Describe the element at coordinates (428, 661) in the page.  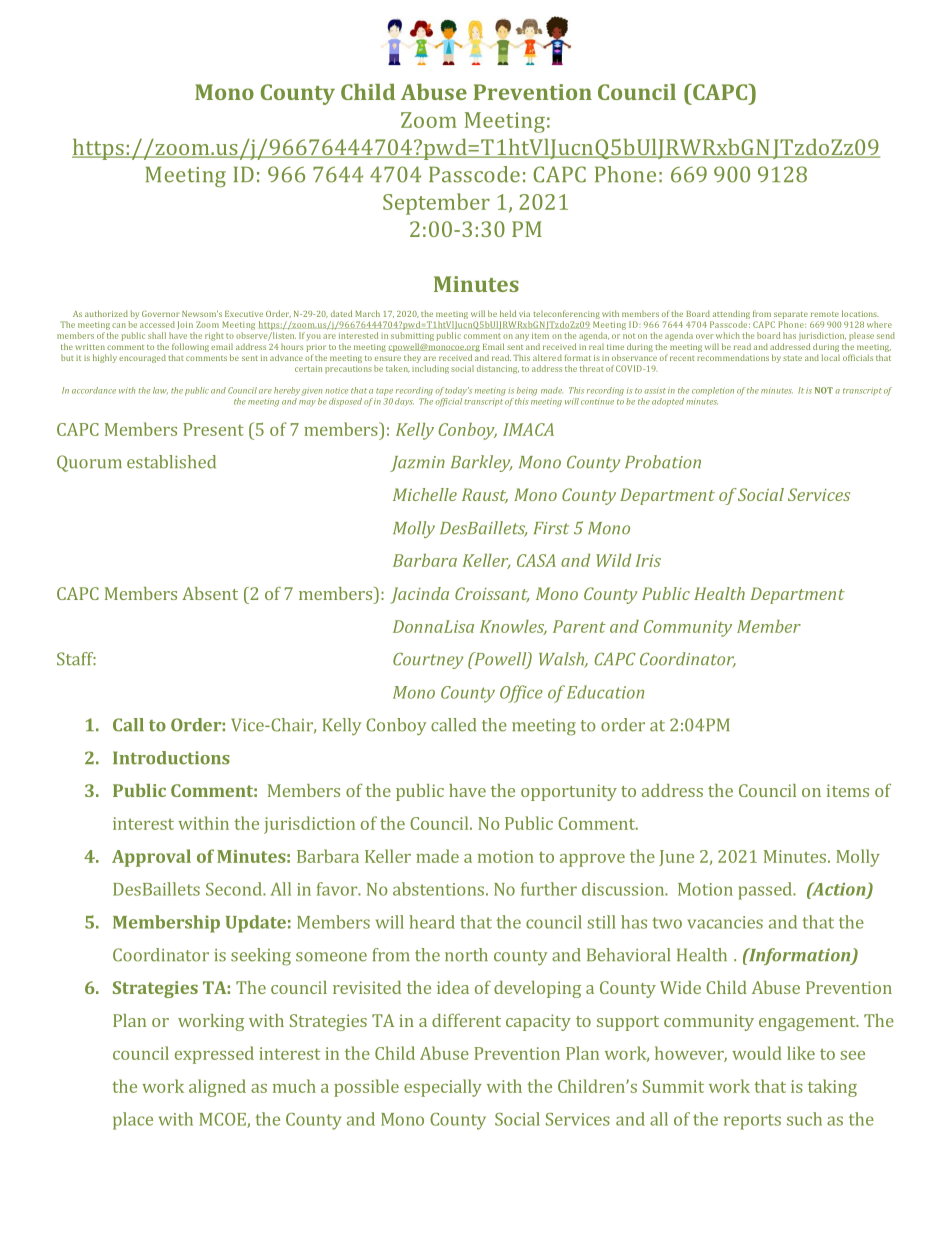
I see `Courtney` at that location.
